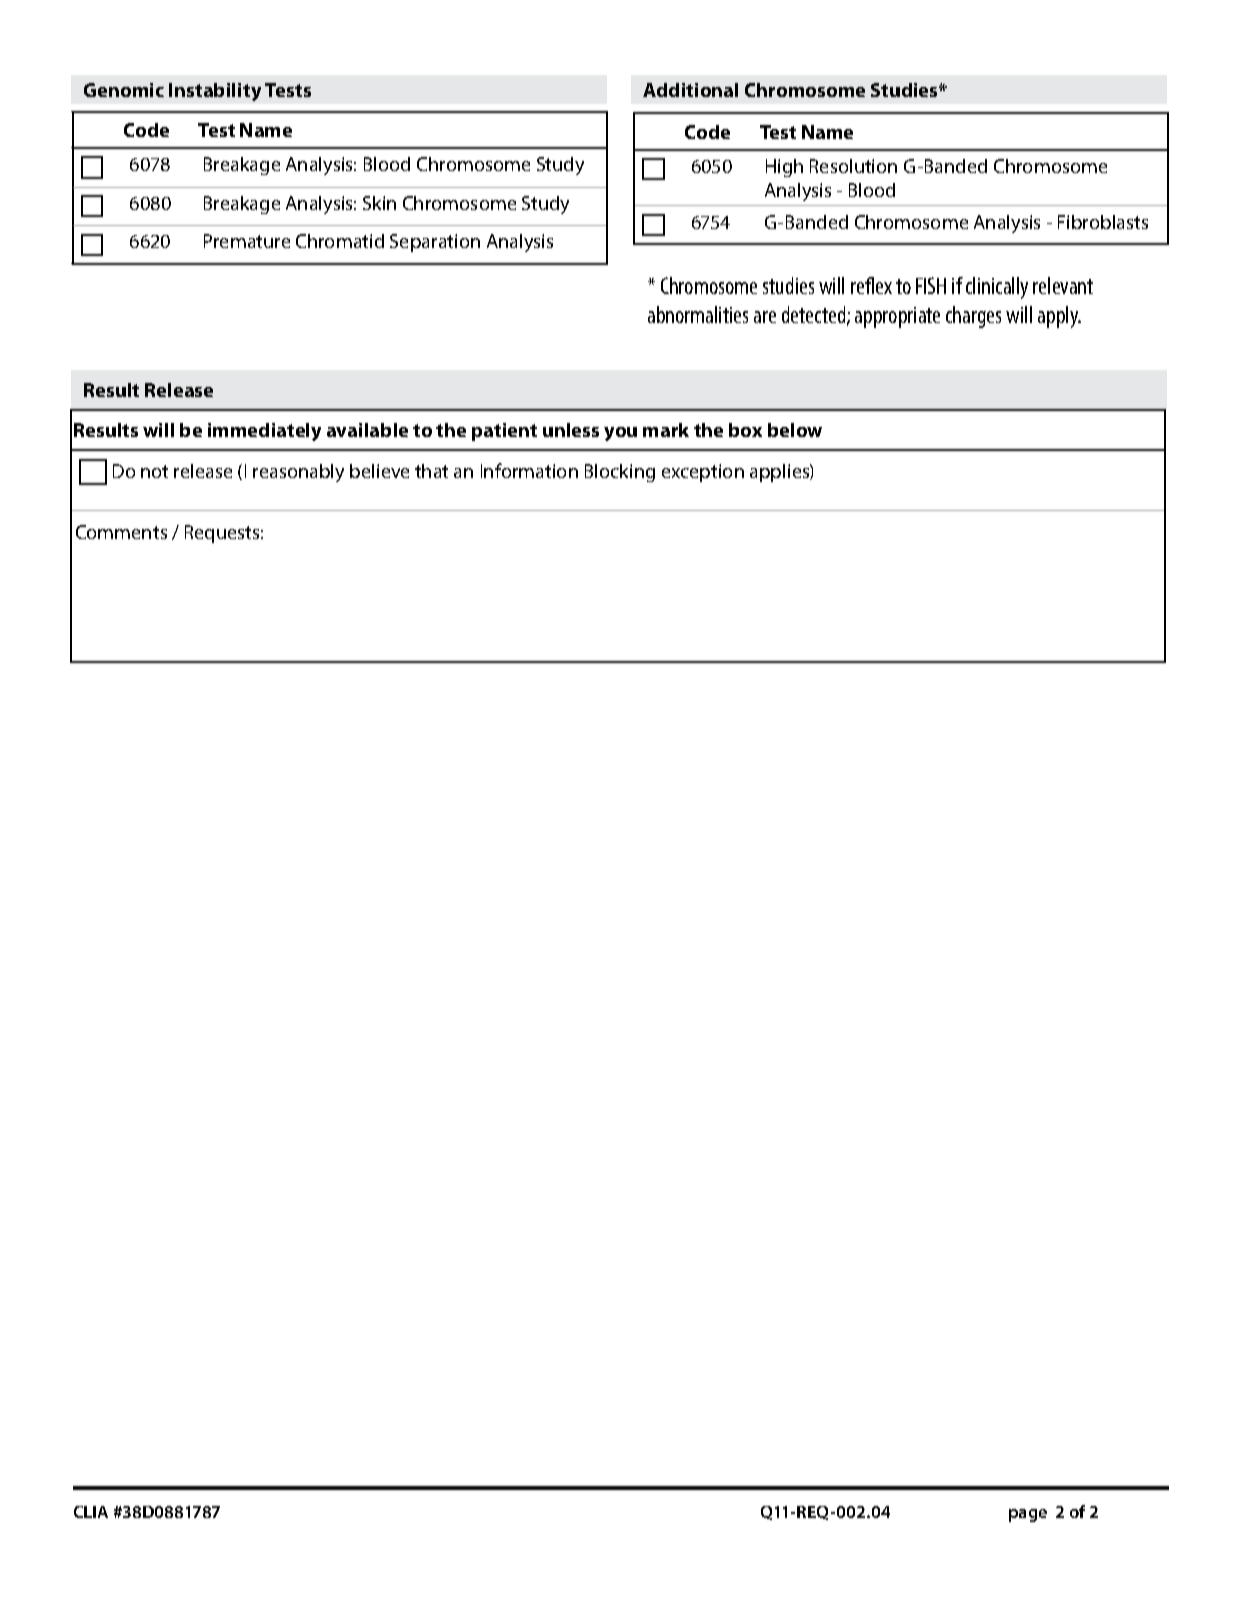 This image has width=1242, height=1607. What do you see at coordinates (853, 166) in the image?
I see `Resolution` at bounding box center [853, 166].
